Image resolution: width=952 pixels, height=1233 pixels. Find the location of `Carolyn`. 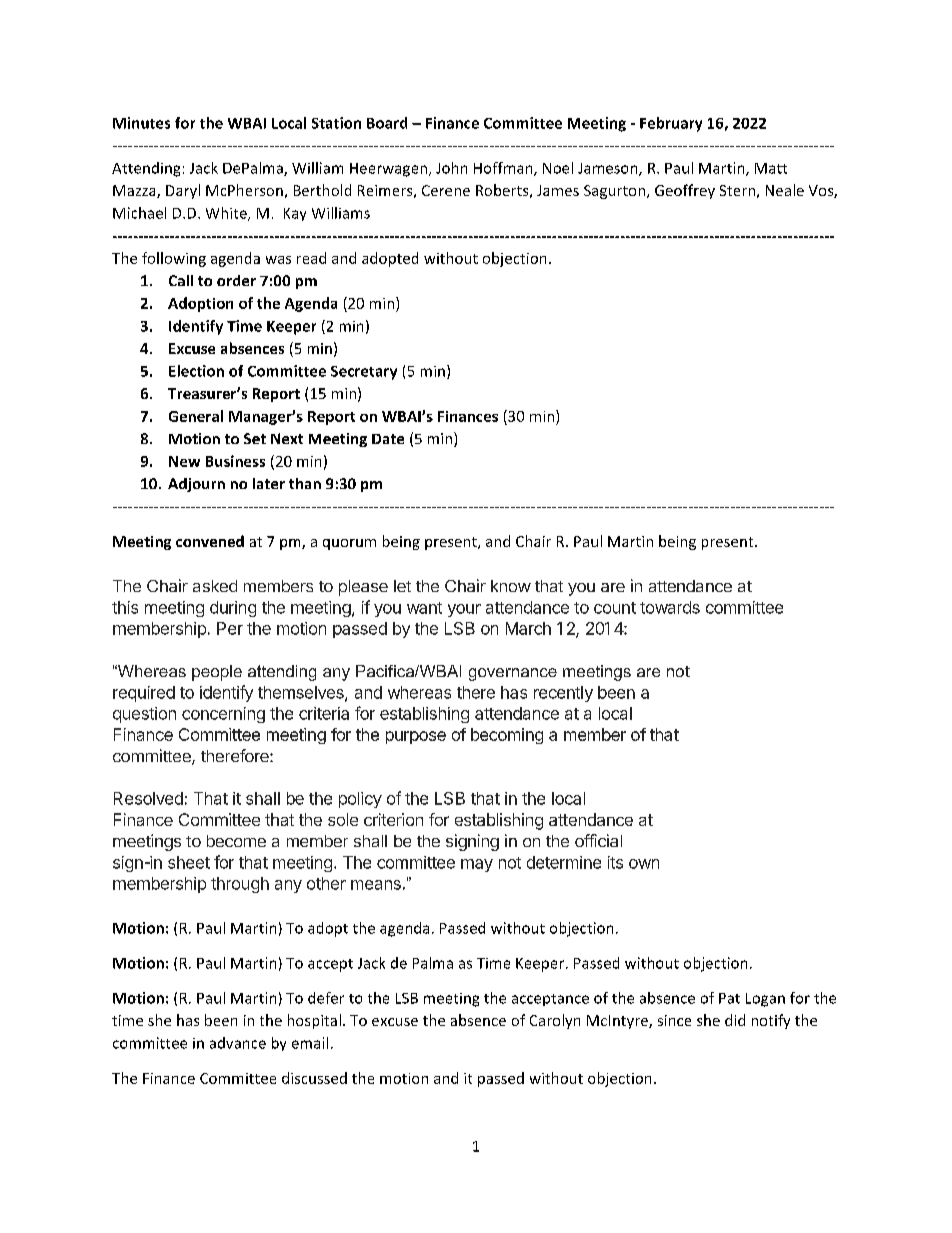

Carolyn is located at coordinates (555, 1021).
